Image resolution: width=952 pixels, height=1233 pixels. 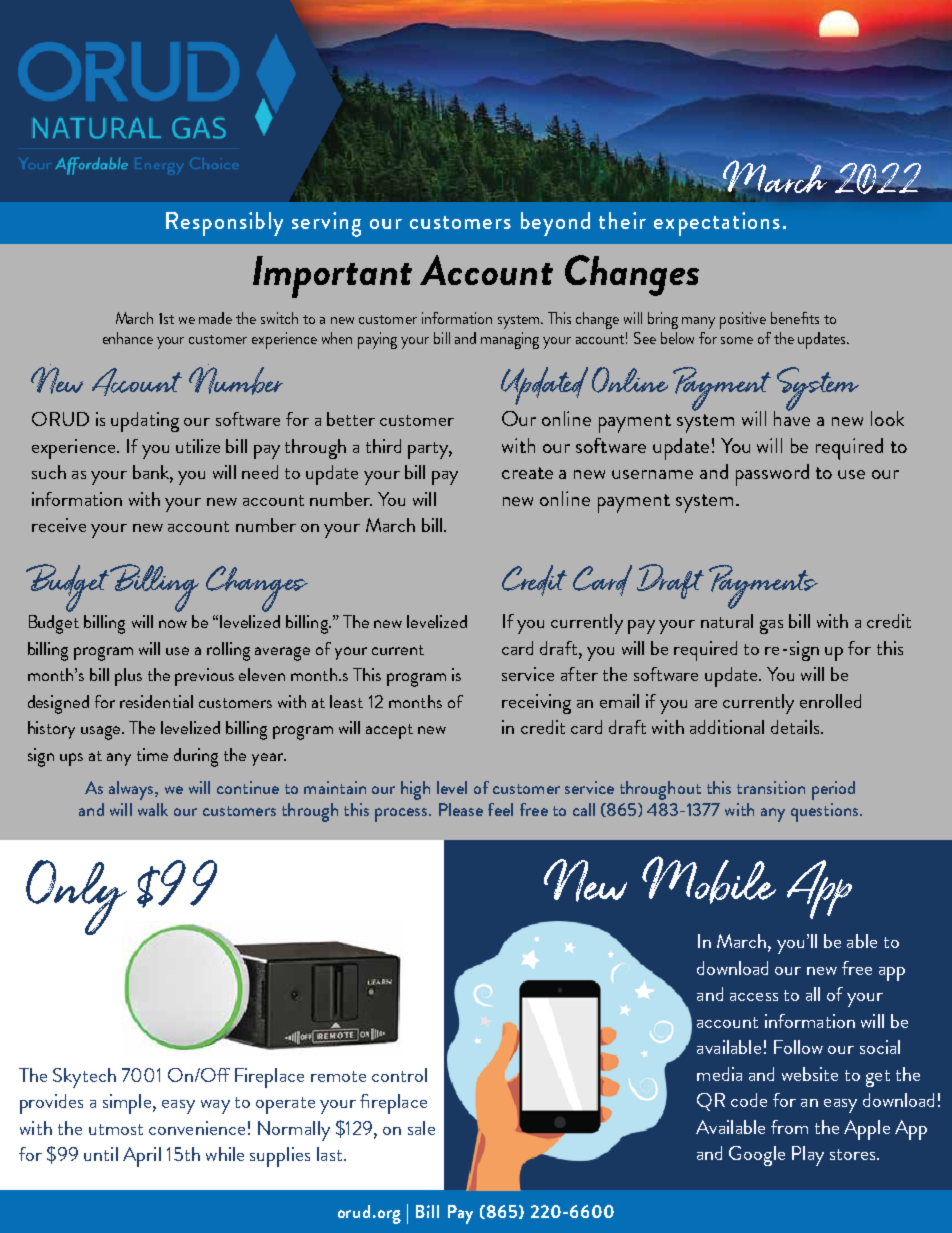 What do you see at coordinates (555, 224) in the screenshot?
I see `beyond` at bounding box center [555, 224].
